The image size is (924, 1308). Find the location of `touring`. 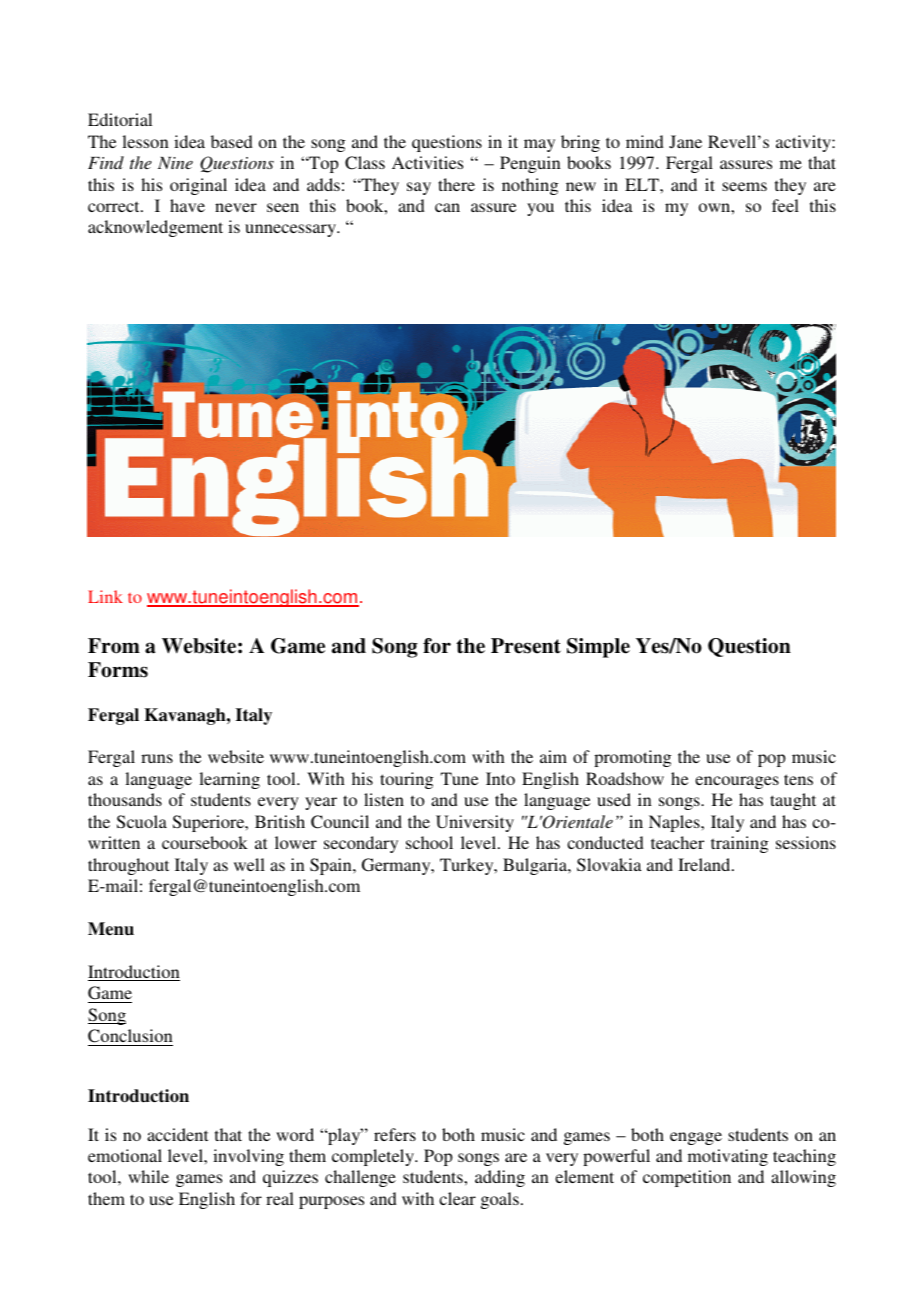

touring is located at coordinates (406, 780).
